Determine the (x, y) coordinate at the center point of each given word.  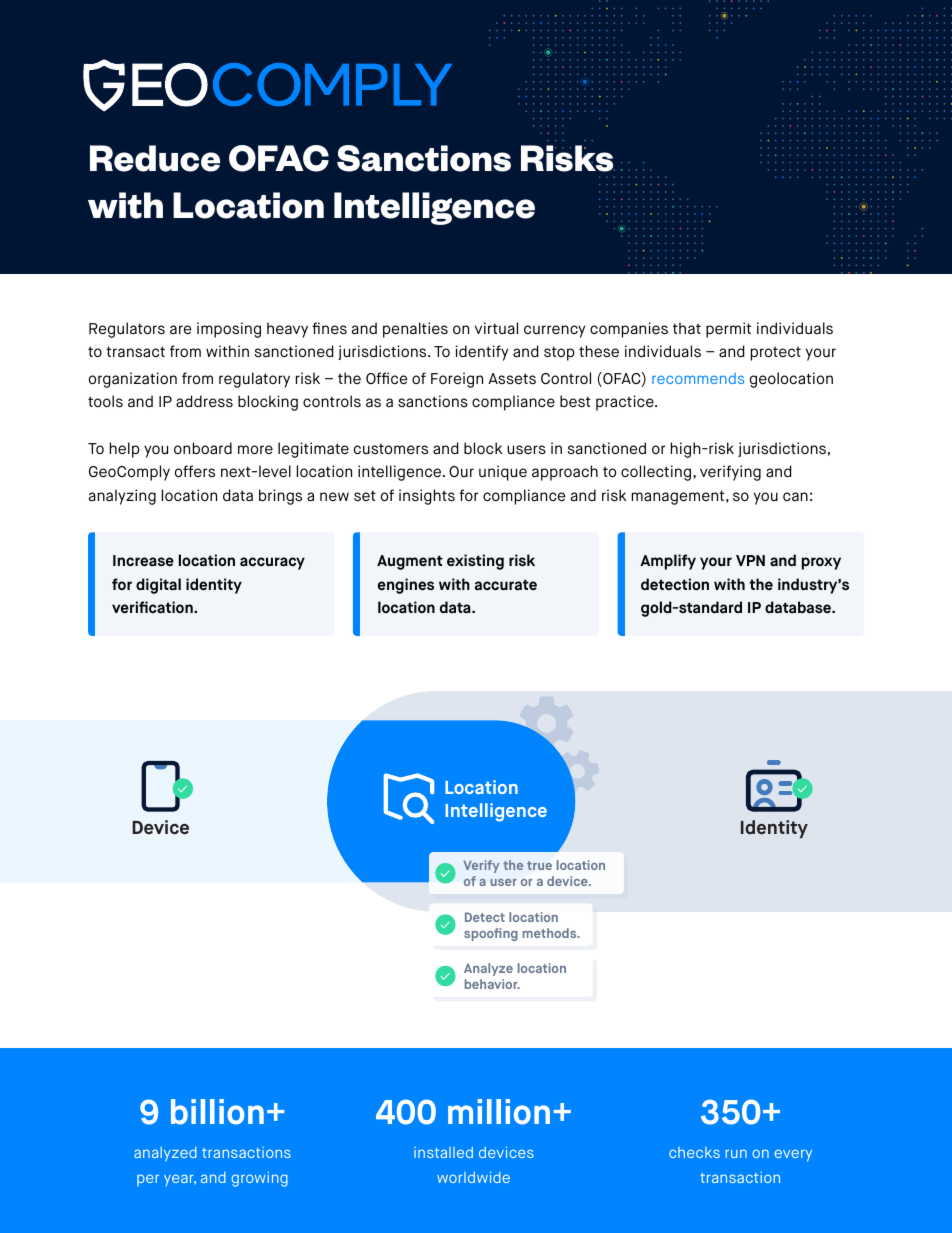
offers (195, 471)
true (539, 865)
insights (427, 497)
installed (443, 1152)
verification (153, 607)
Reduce (155, 158)
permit (728, 330)
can (795, 496)
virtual (496, 328)
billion (217, 1112)
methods (551, 933)
